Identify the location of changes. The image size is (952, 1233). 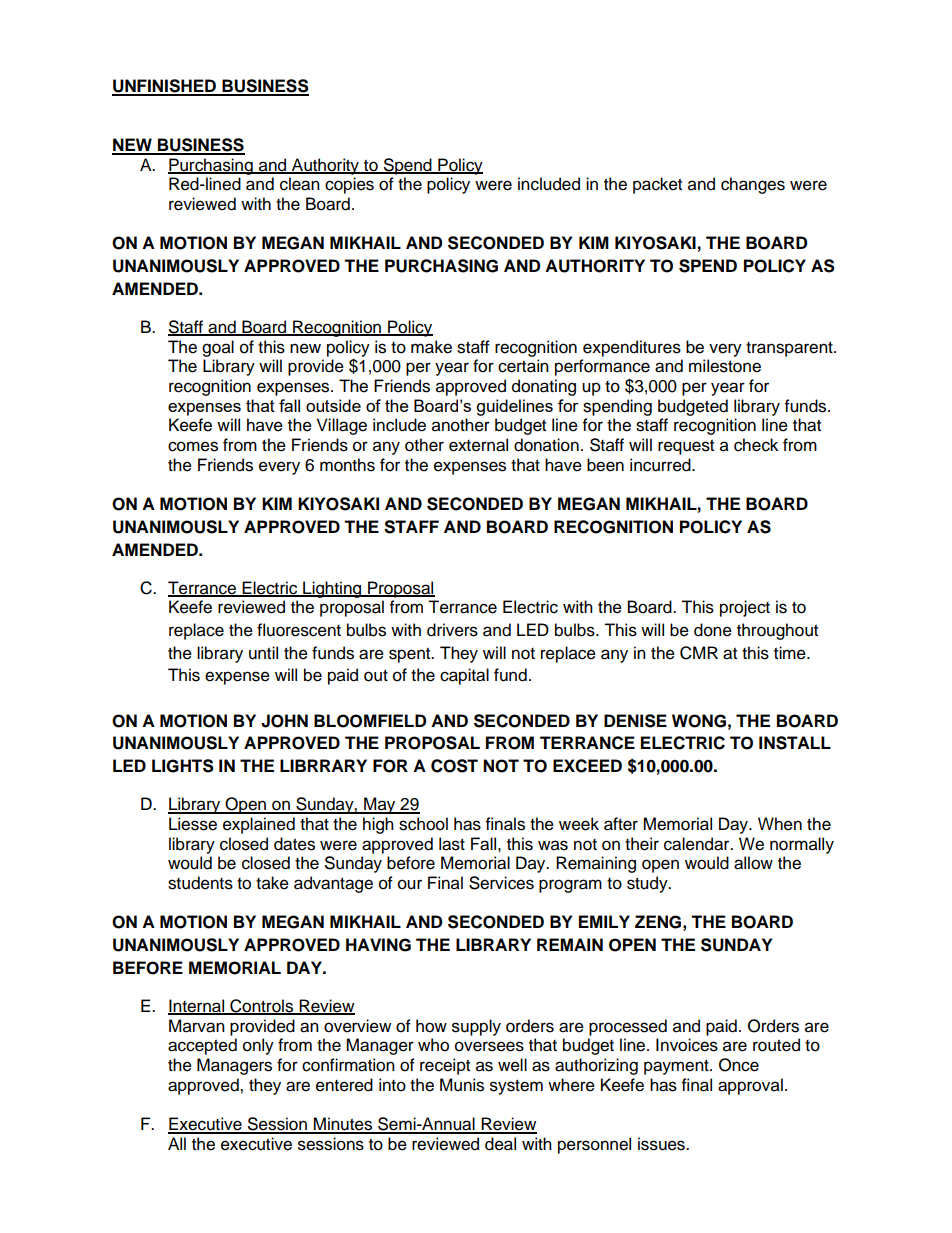
(753, 185).
